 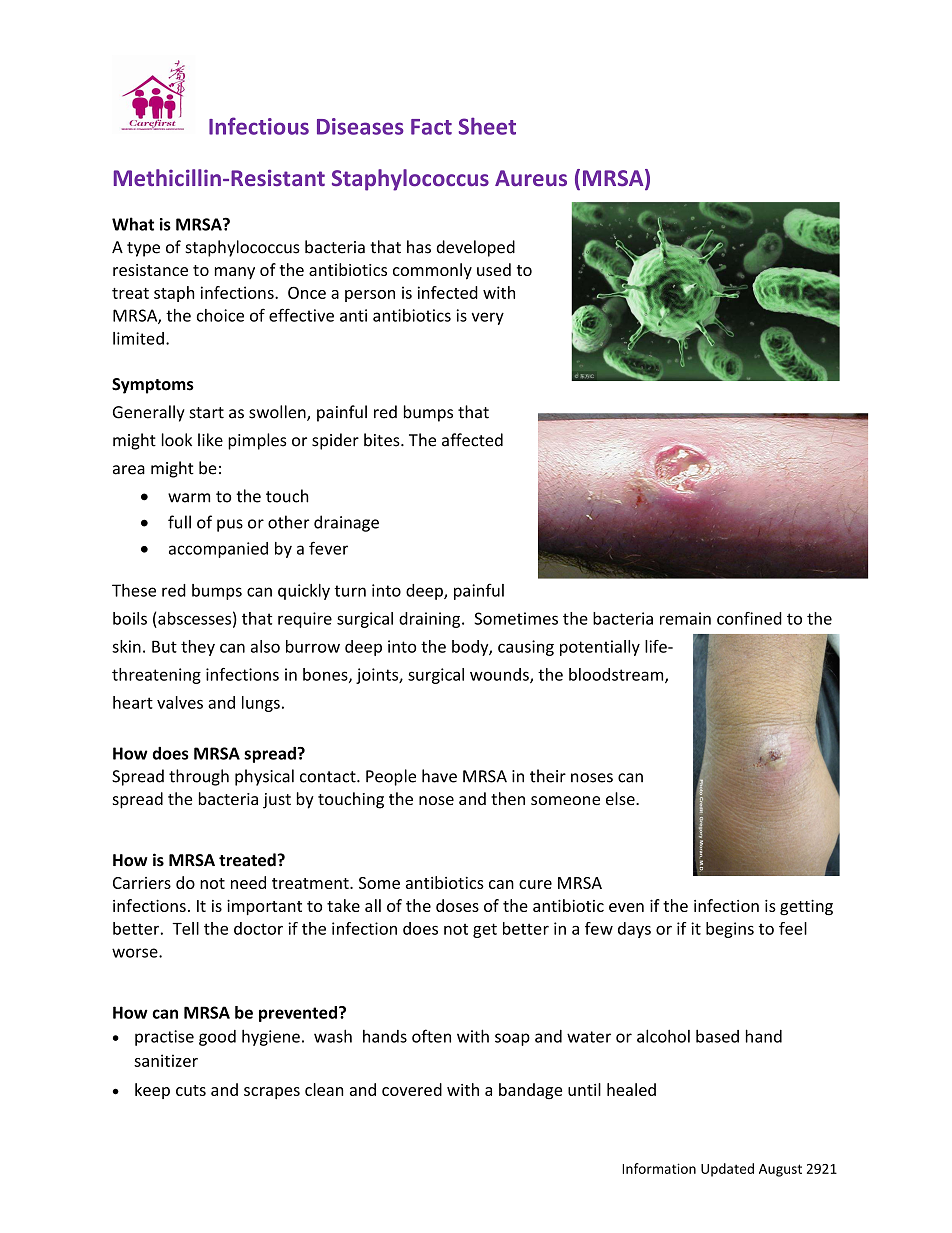 I want to click on covered, so click(x=412, y=1089).
